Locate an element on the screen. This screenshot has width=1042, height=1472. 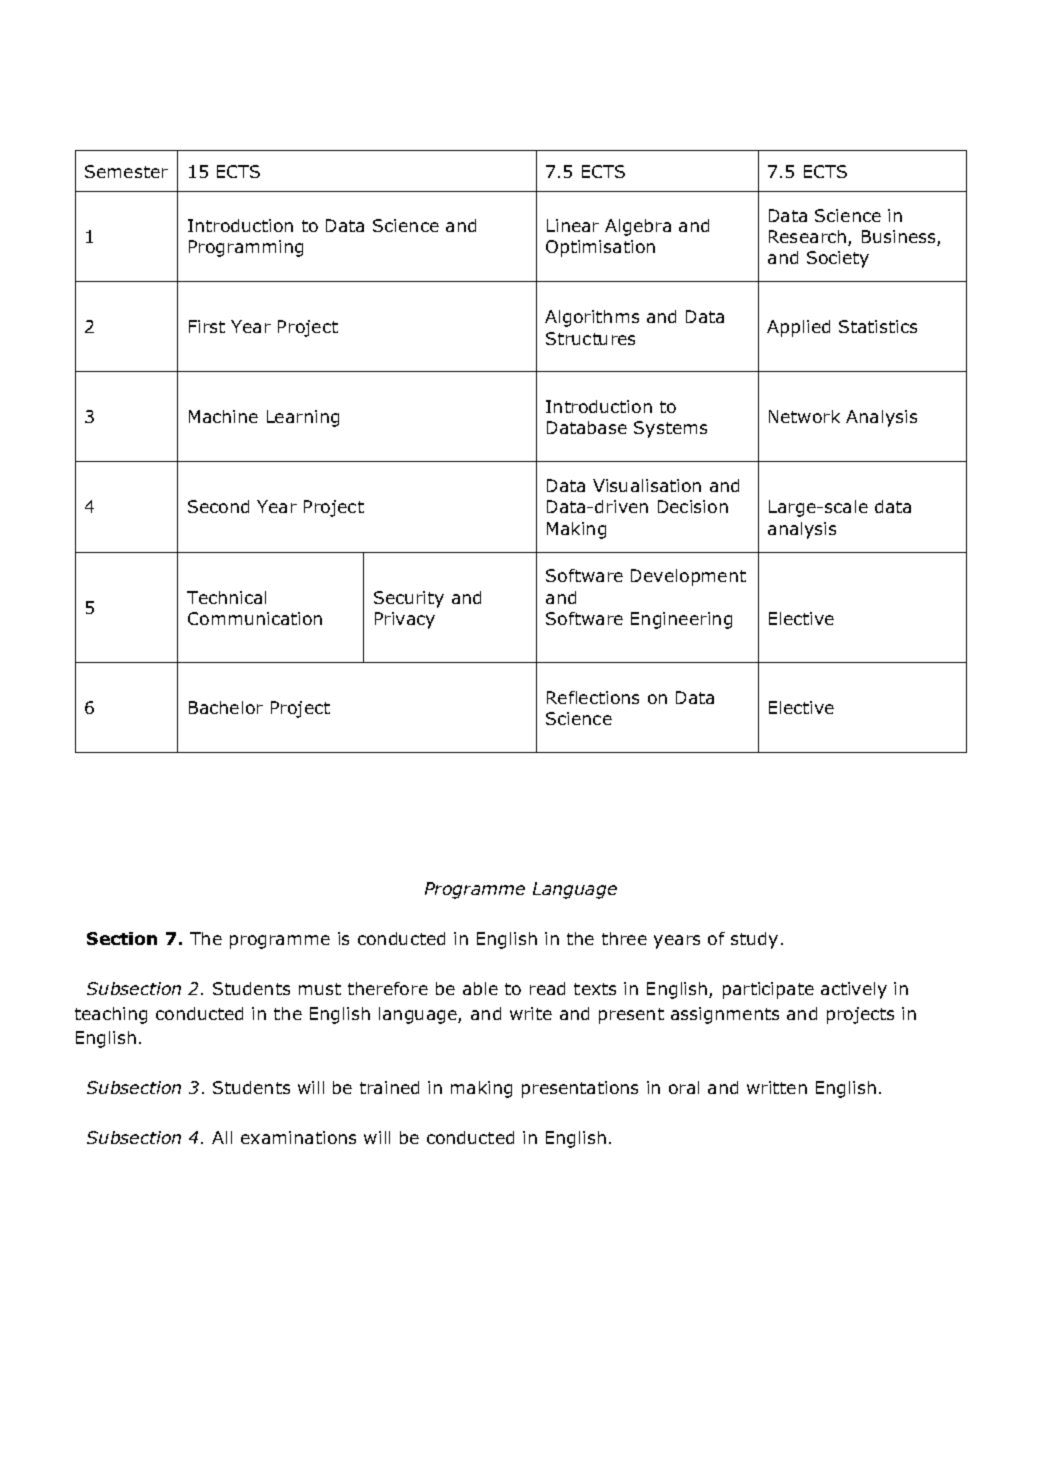
Research is located at coordinates (809, 238).
